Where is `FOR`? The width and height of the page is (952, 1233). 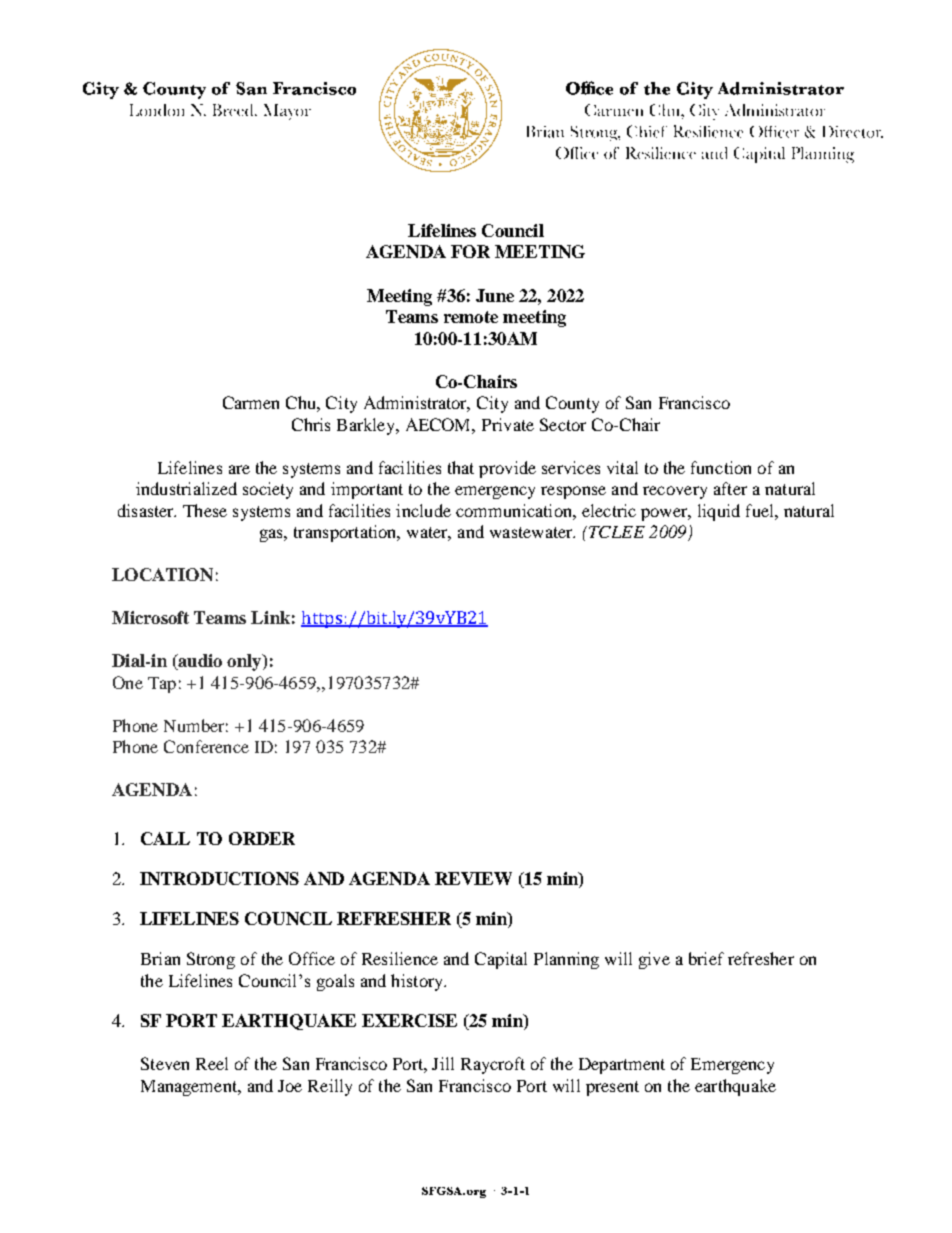 FOR is located at coordinates (470, 251).
